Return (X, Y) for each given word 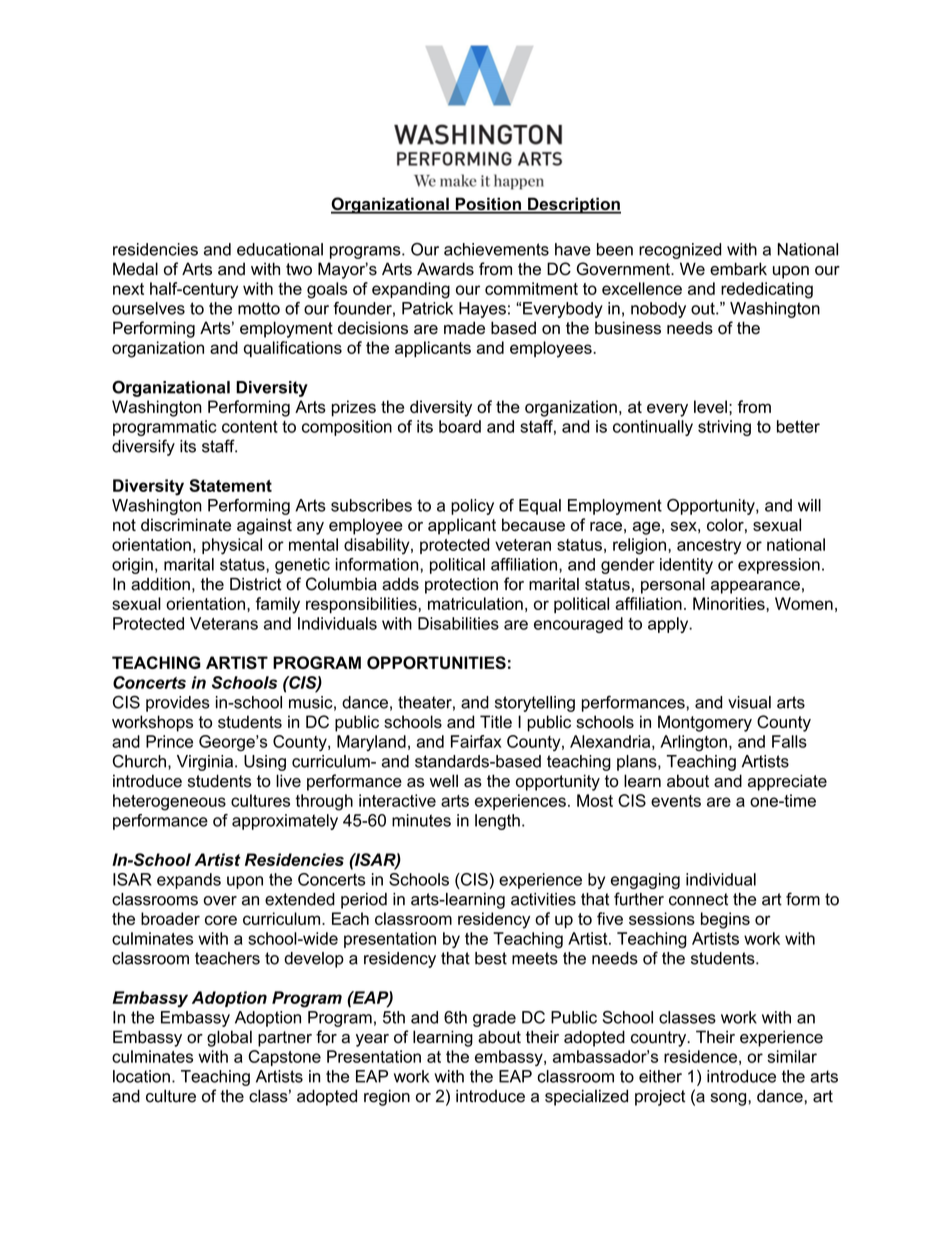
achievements (496, 249)
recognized (680, 251)
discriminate (186, 524)
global (229, 1038)
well (444, 781)
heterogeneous (169, 802)
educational (280, 249)
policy (472, 507)
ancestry (709, 546)
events (676, 801)
